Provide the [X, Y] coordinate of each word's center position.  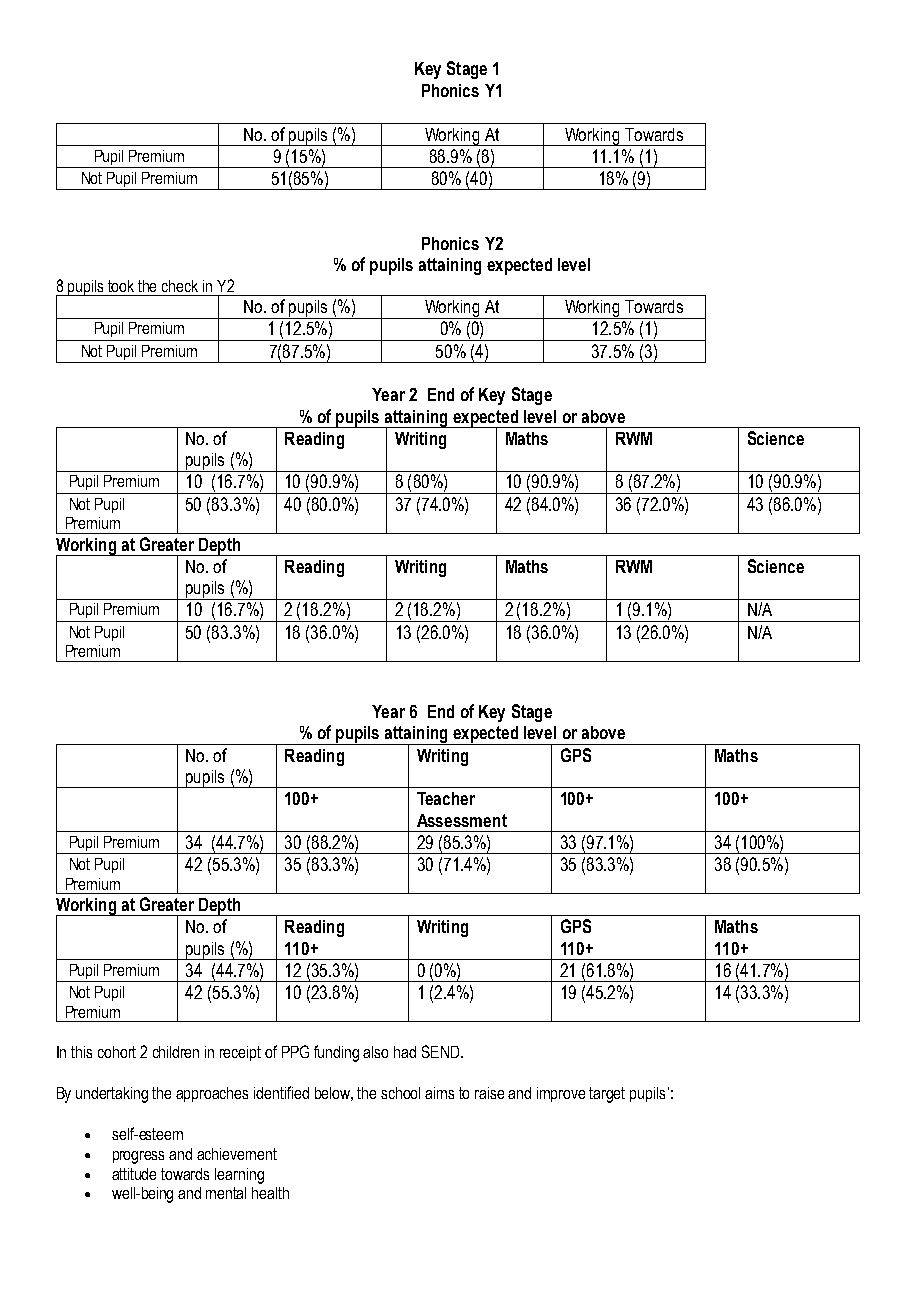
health [270, 1193]
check [180, 286]
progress [138, 1157]
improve [561, 1094]
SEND [442, 1051]
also [375, 1052]
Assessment [462, 820]
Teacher [446, 798]
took [121, 286]
